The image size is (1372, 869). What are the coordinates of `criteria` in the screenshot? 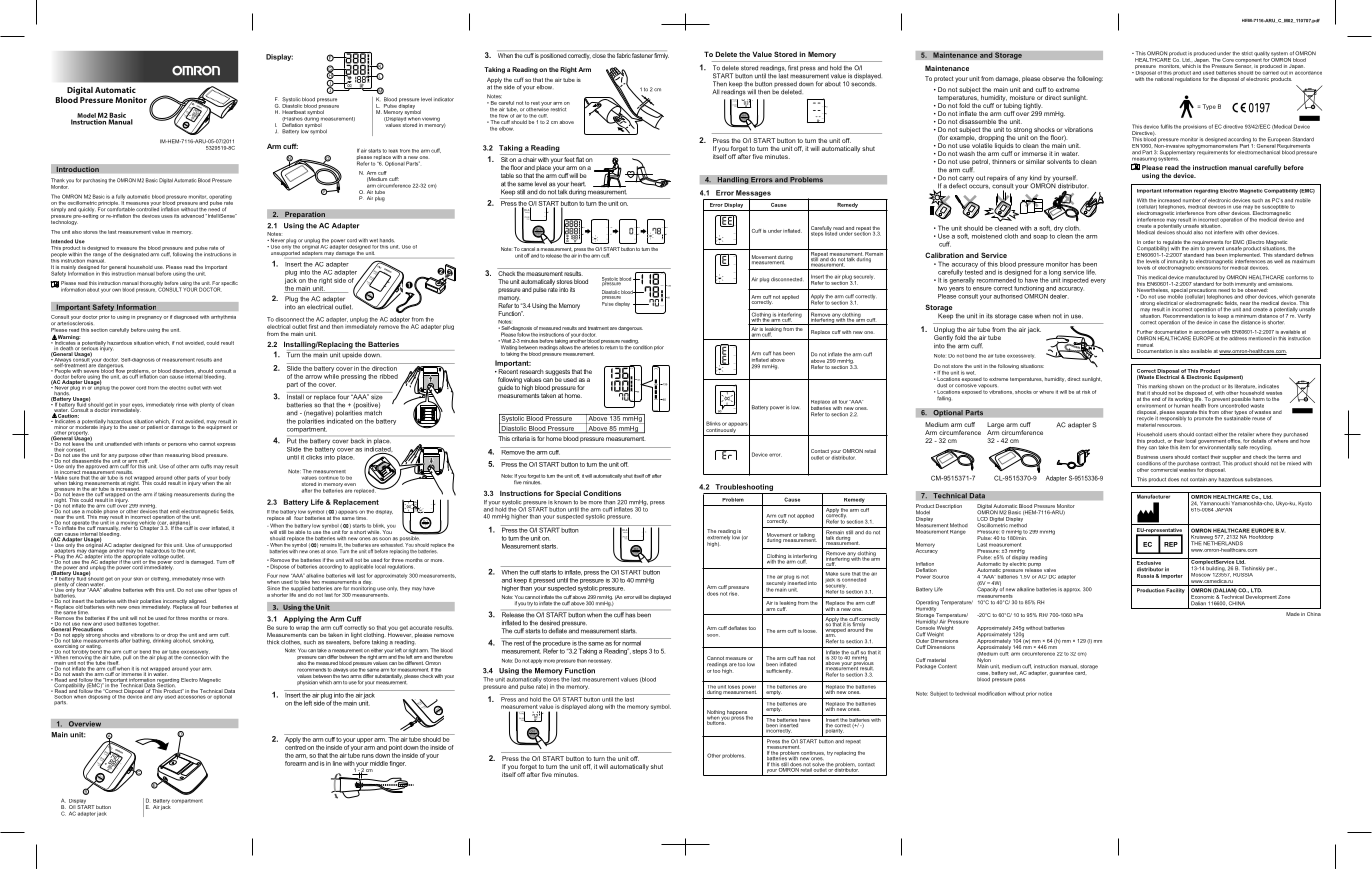 It's located at (521, 438).
